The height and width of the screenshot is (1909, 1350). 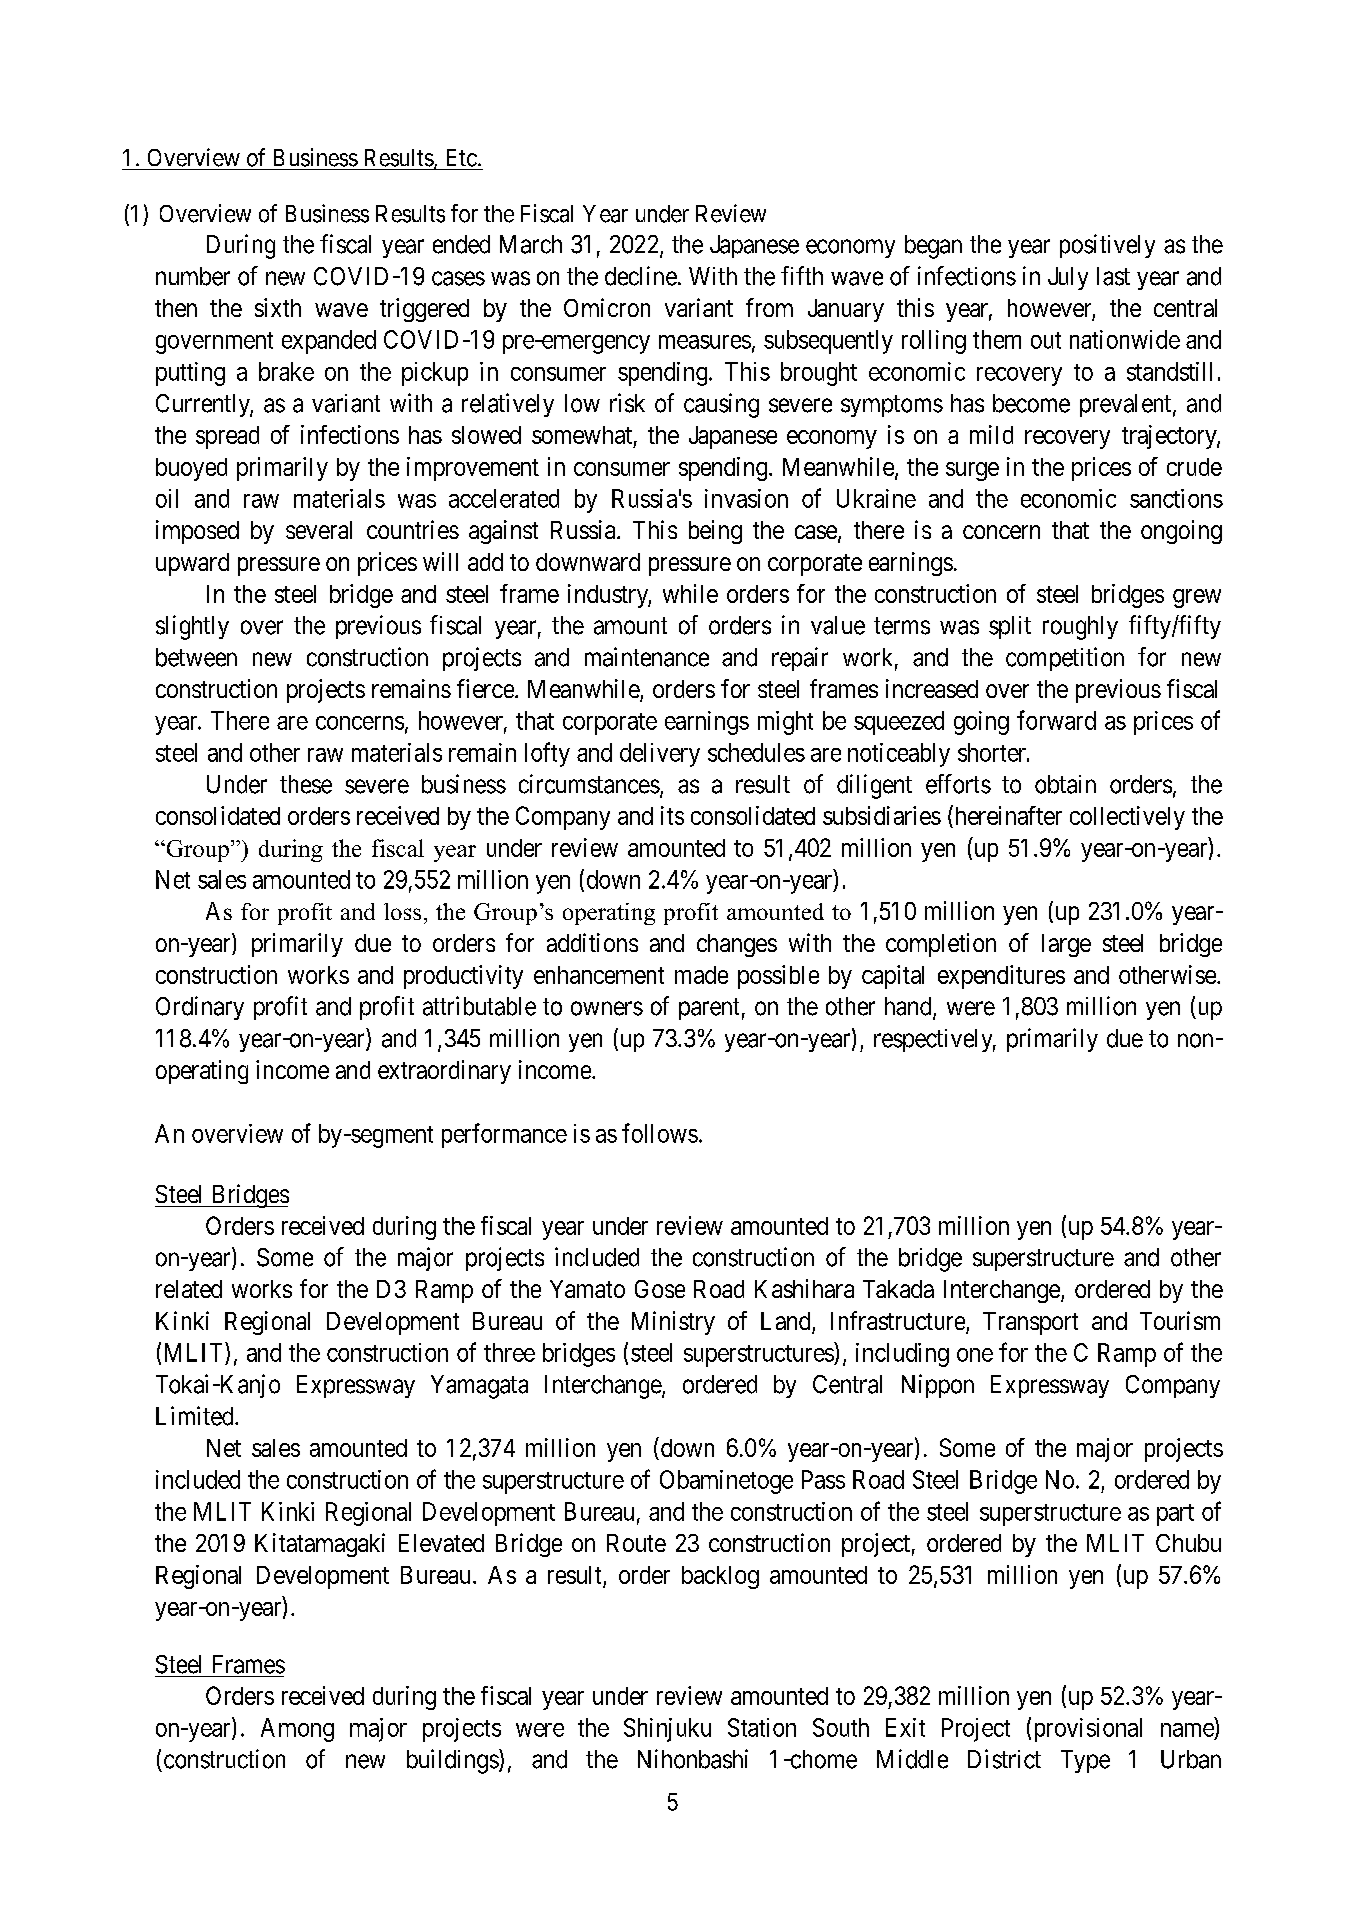 What do you see at coordinates (306, 784) in the screenshot?
I see `these` at bounding box center [306, 784].
